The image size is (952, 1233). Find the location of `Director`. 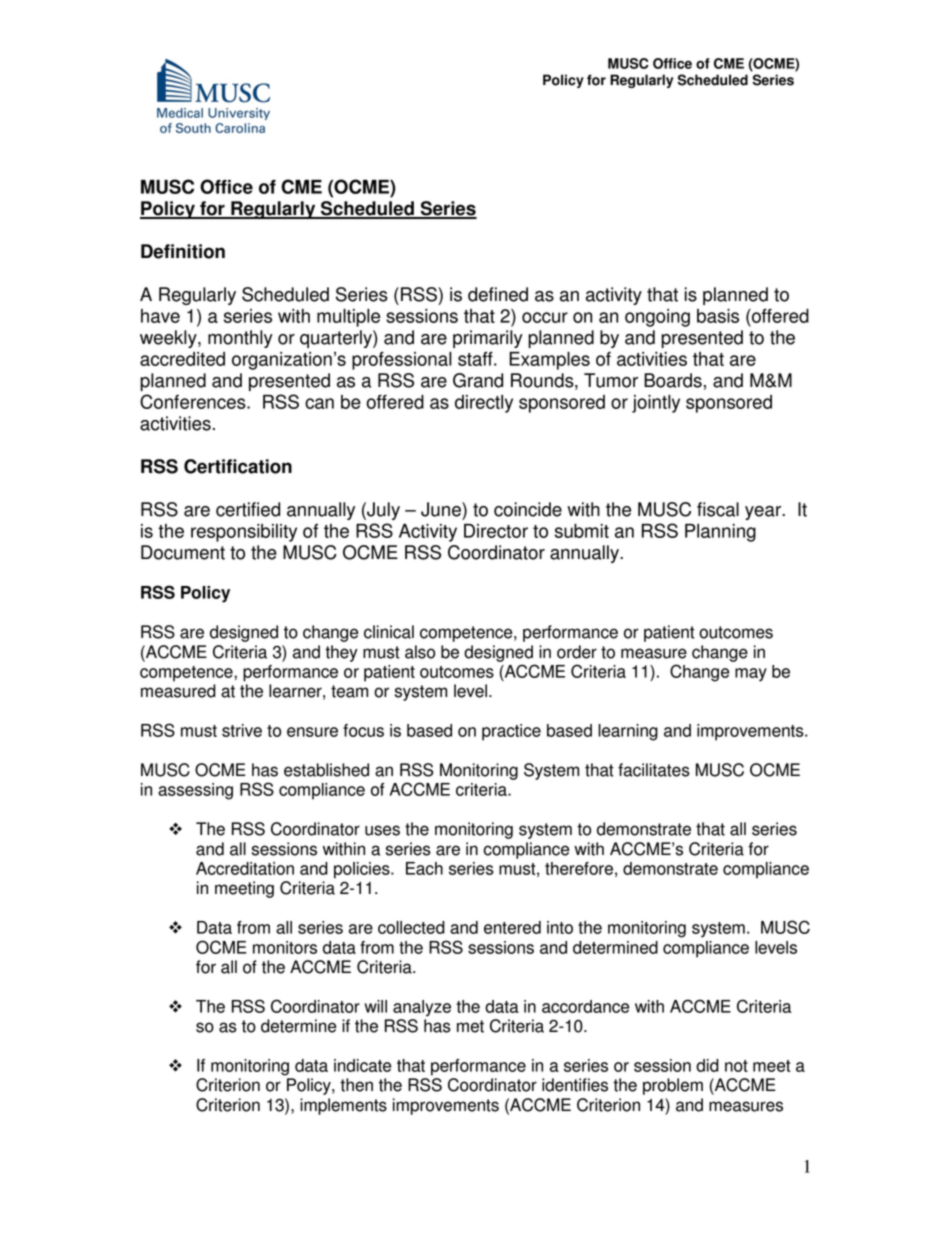

Director is located at coordinates (496, 531).
